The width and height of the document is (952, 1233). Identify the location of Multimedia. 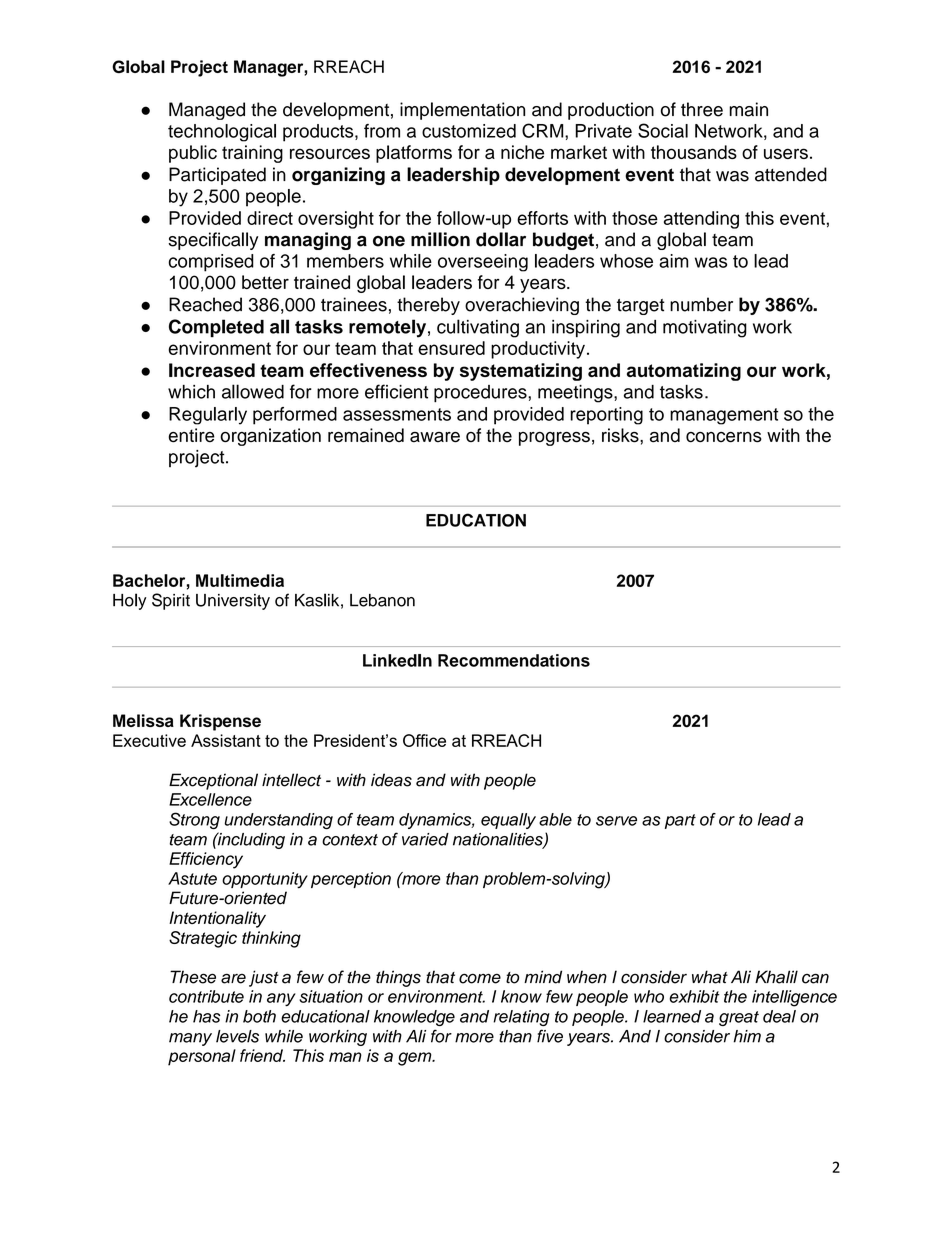
(240, 580).
